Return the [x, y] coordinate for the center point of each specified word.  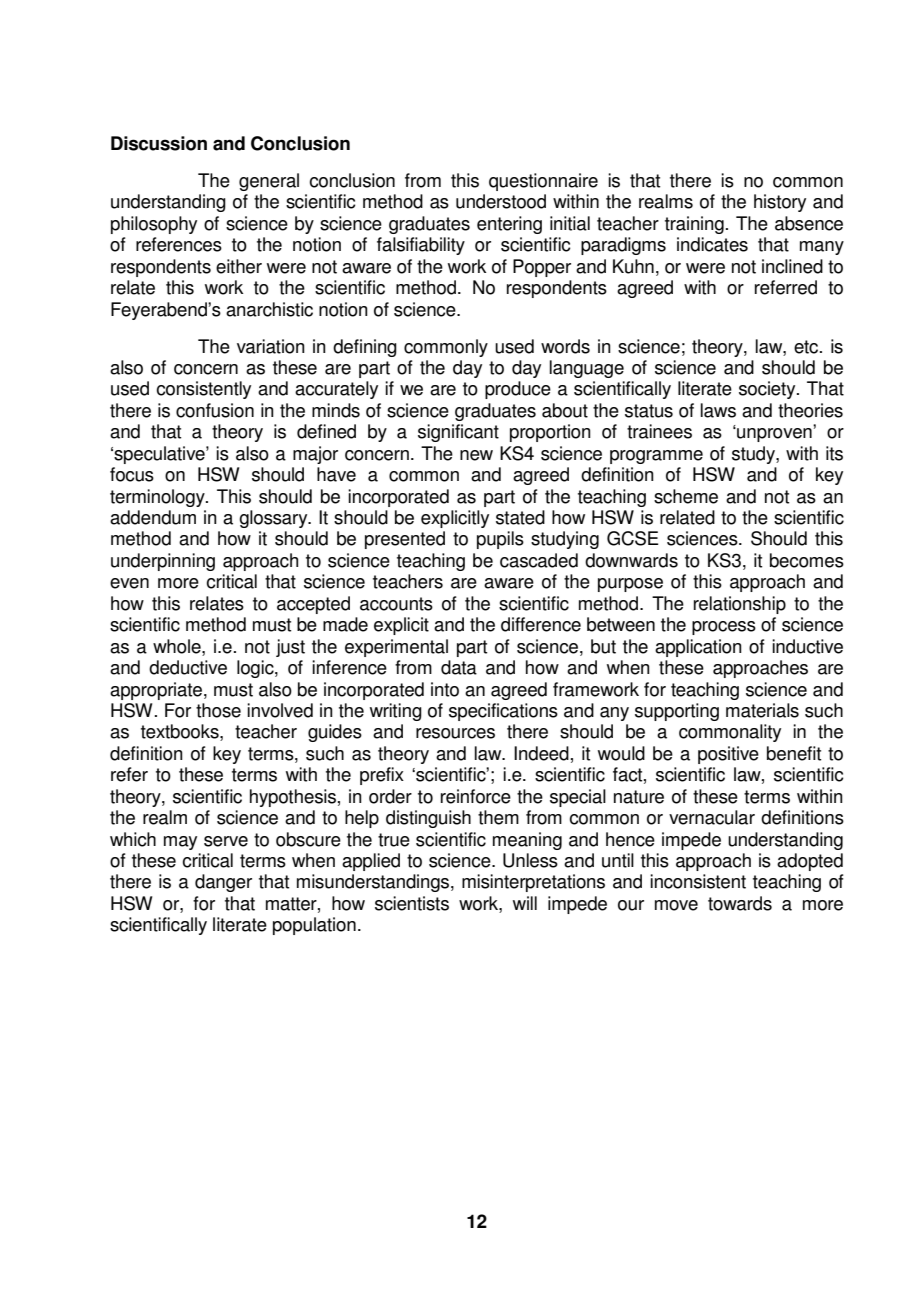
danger [223, 883]
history [780, 203]
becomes [807, 560]
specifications [503, 712]
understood [501, 201]
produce [518, 390]
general [269, 182]
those [218, 710]
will [525, 903]
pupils [500, 540]
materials [762, 710]
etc [807, 347]
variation [271, 346]
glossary [274, 519]
